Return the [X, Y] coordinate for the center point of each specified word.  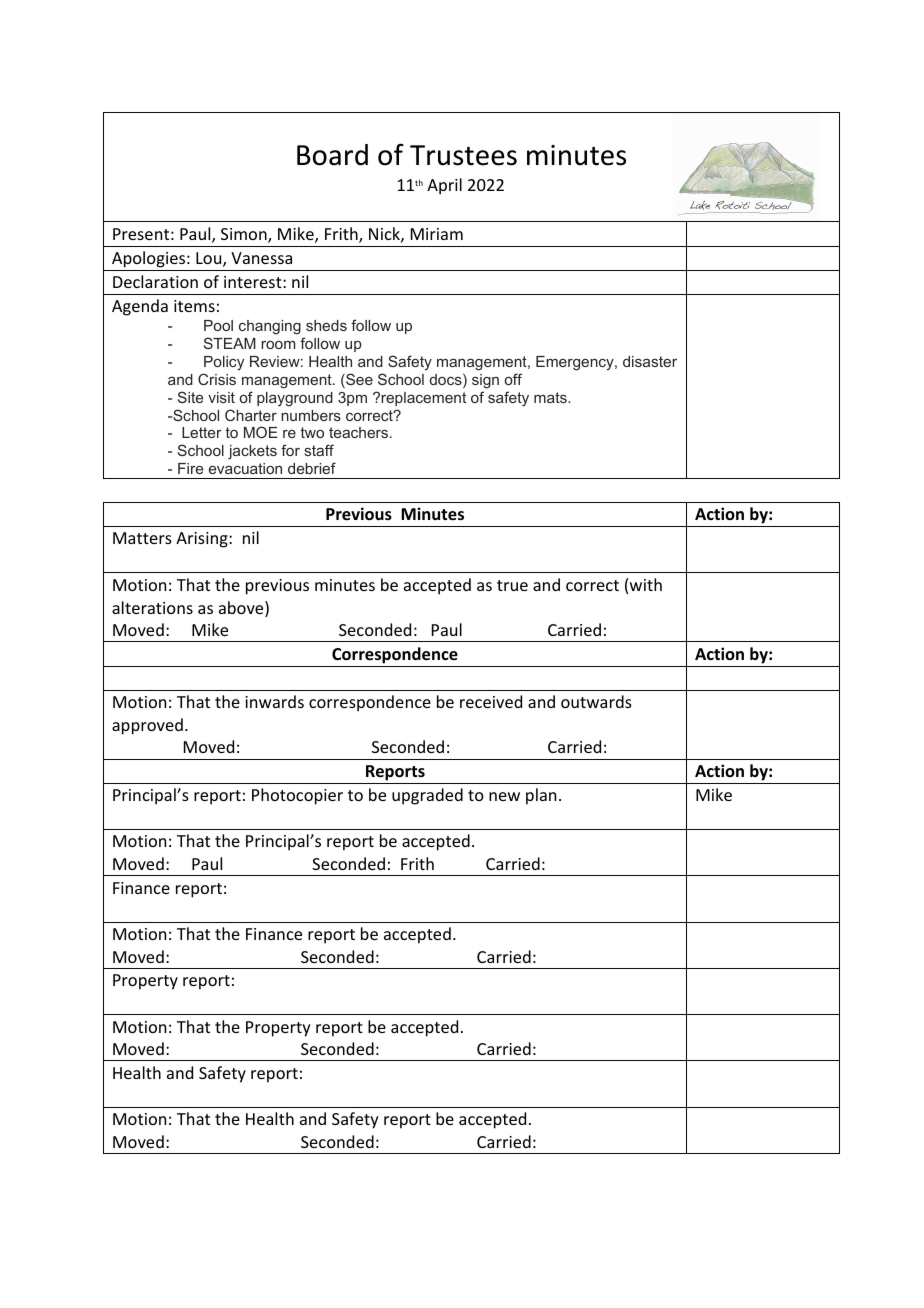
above [242, 609]
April [444, 186]
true [512, 585]
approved [147, 726]
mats [551, 397]
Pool [218, 325]
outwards [596, 701]
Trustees [463, 155]
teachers [358, 432]
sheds [326, 325]
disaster [650, 361]
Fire [190, 468]
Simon [245, 235]
